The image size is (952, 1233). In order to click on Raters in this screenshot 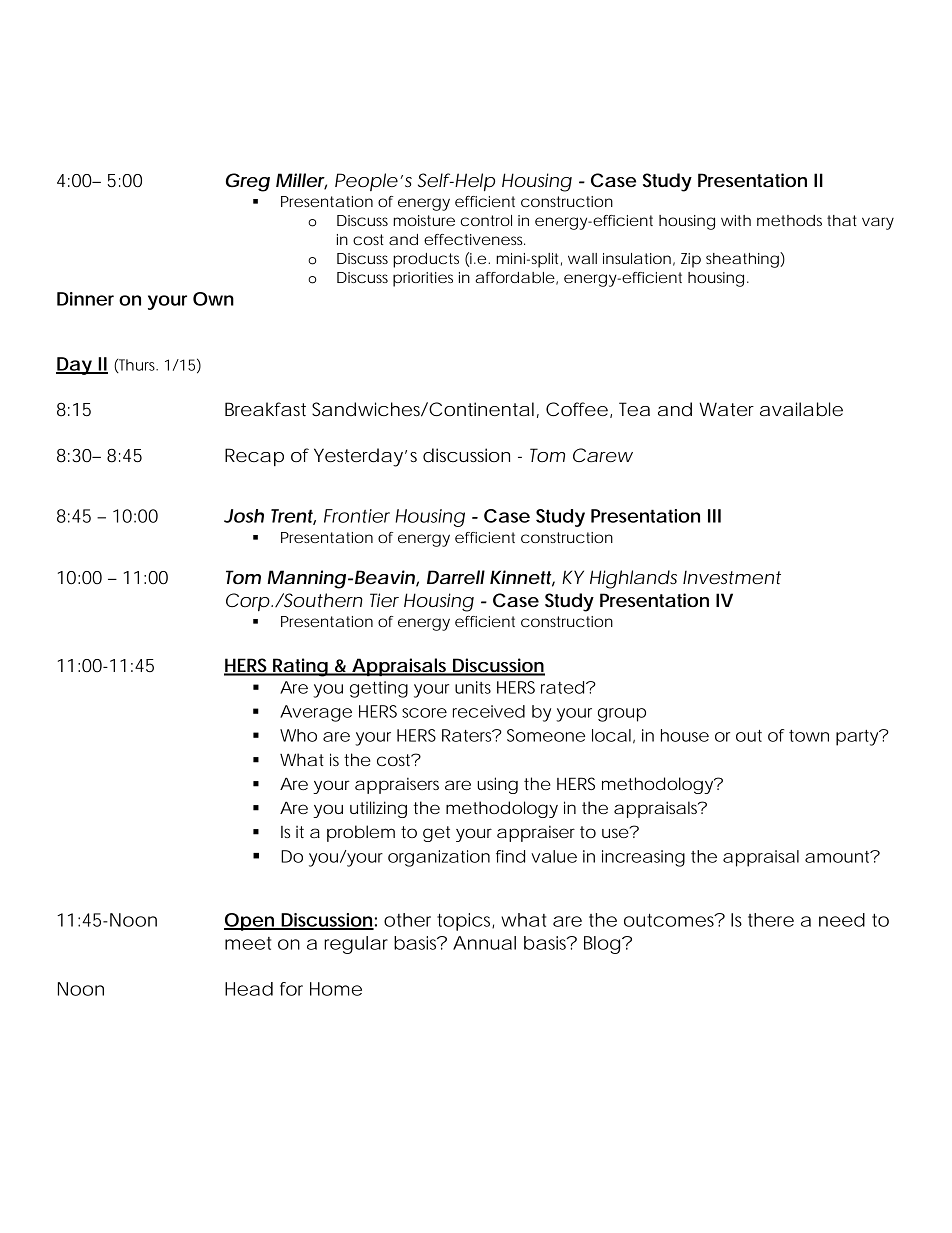, I will do `click(468, 735)`.
